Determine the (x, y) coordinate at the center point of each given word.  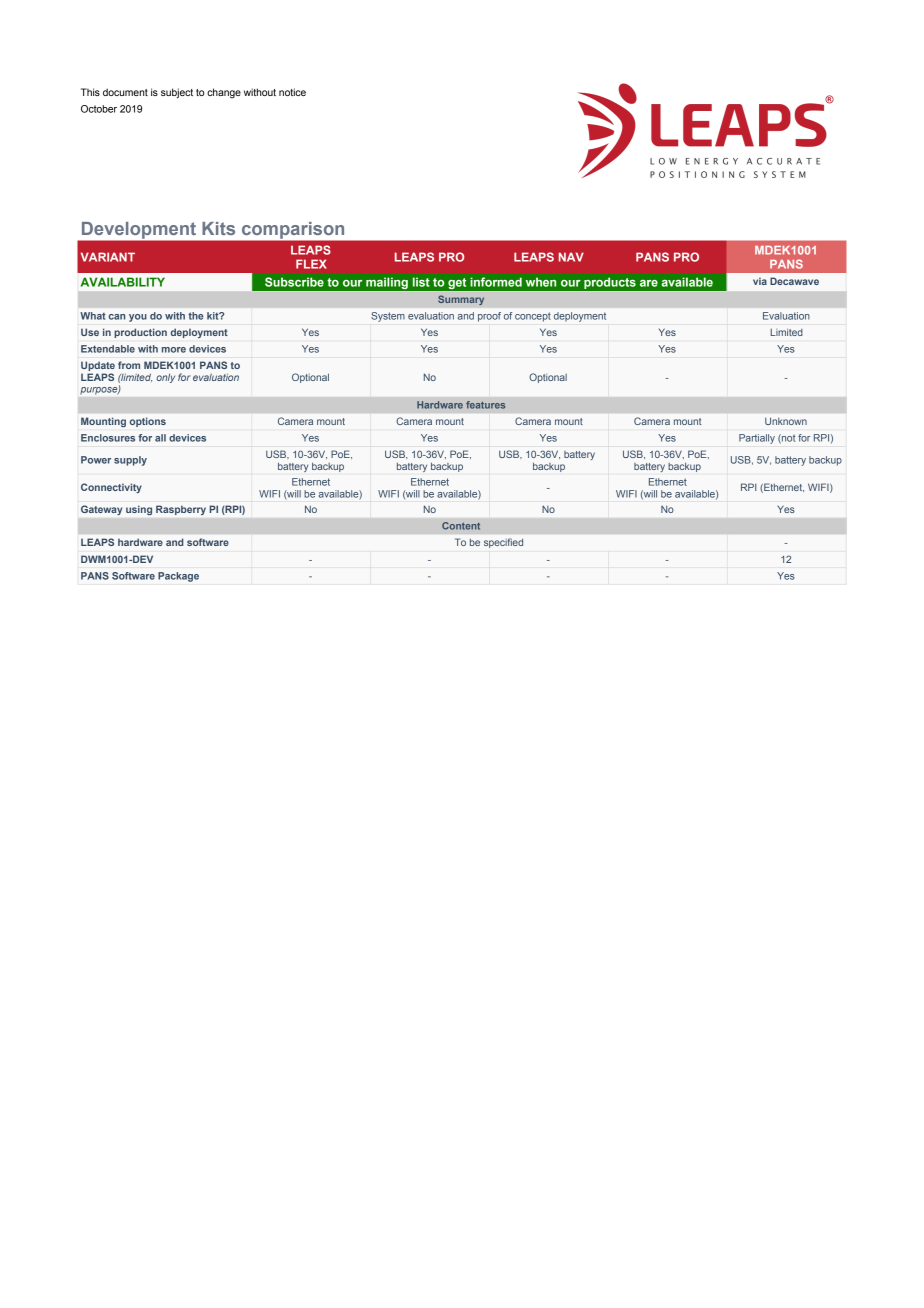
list (421, 282)
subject (177, 93)
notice (292, 92)
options (148, 422)
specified (503, 543)
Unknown (786, 421)
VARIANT (108, 257)
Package (178, 577)
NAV (571, 257)
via (760, 281)
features (485, 405)
